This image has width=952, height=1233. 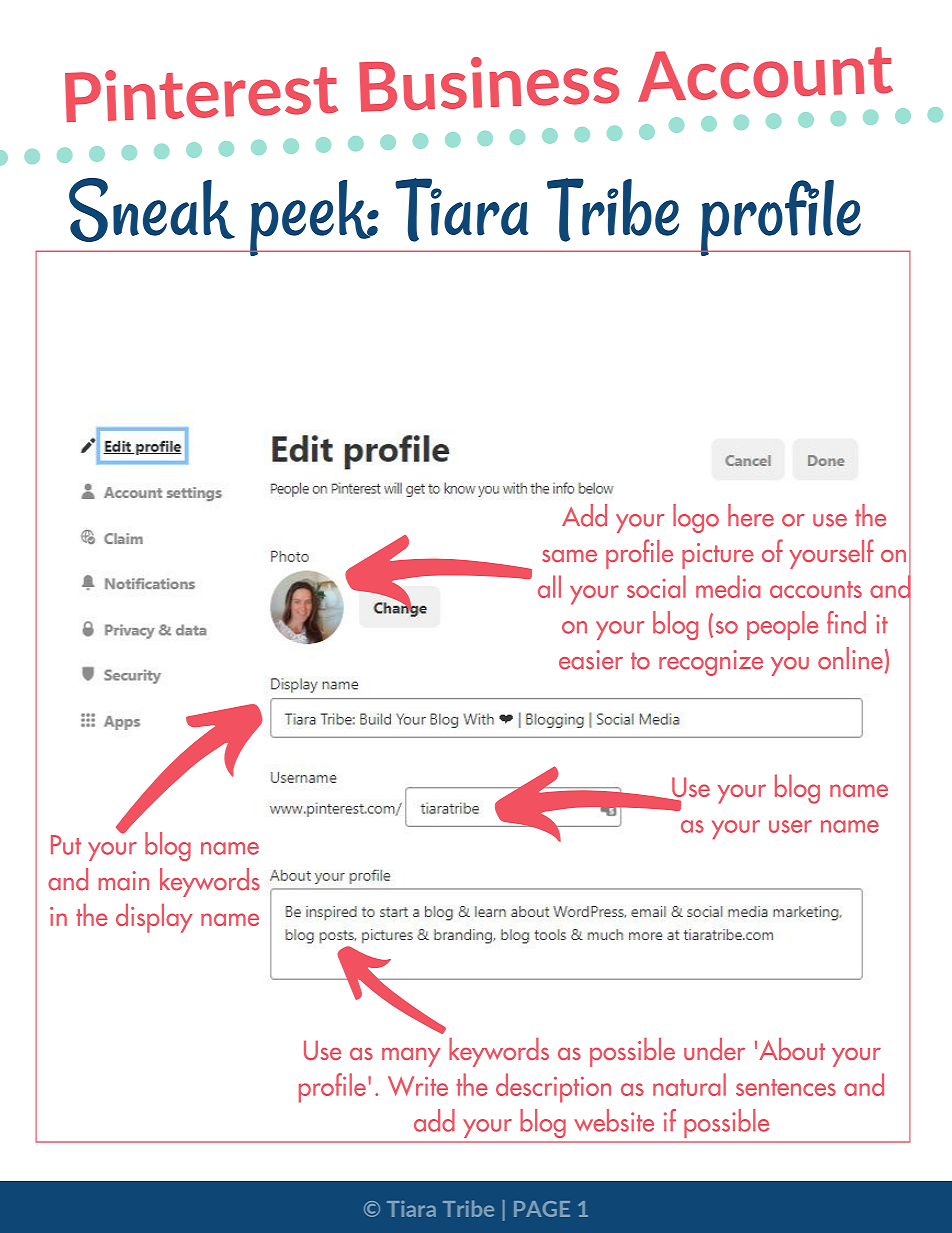 I want to click on sentences, so click(x=786, y=1087).
